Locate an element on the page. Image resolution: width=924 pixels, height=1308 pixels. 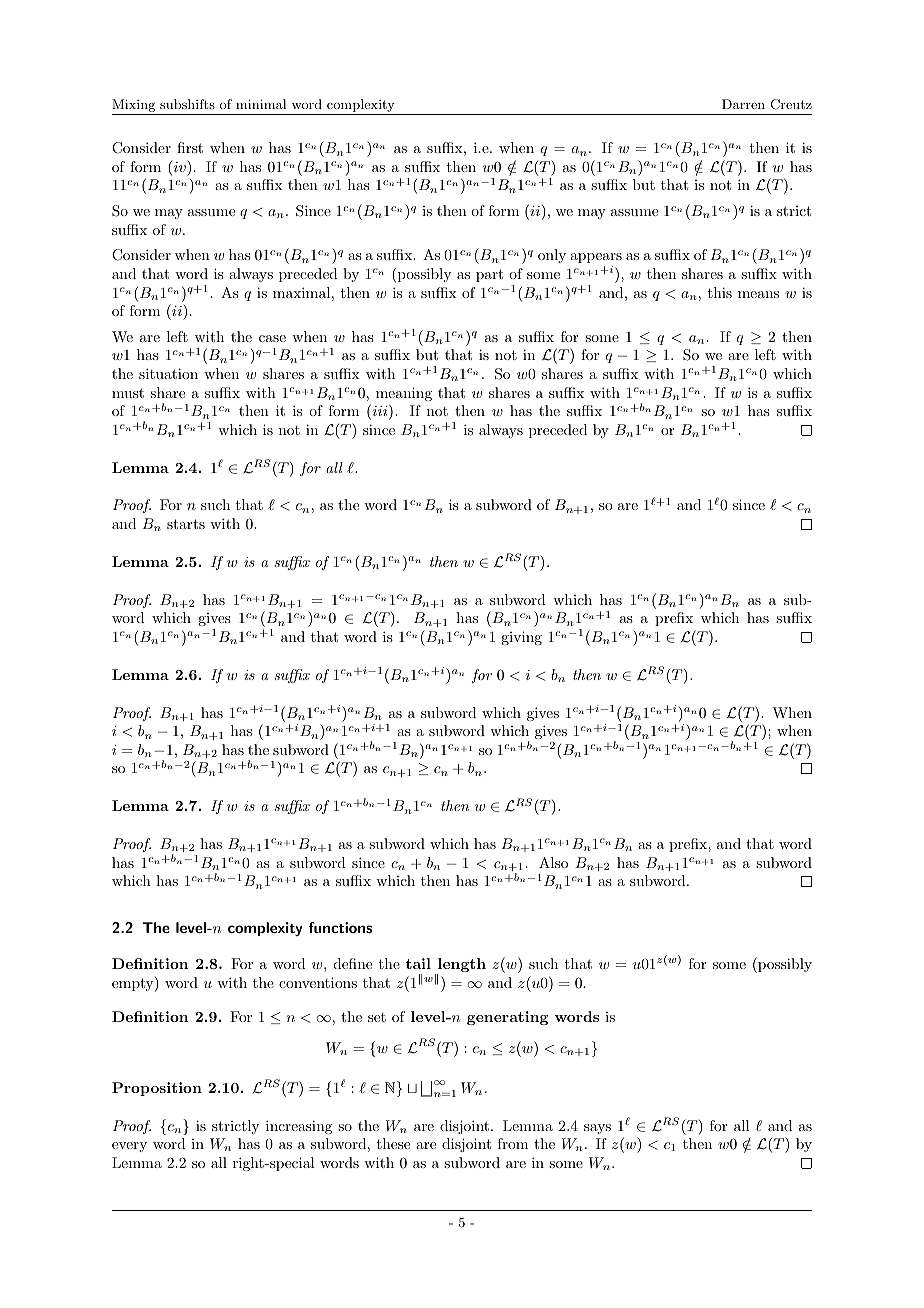
Also is located at coordinates (553, 862).
